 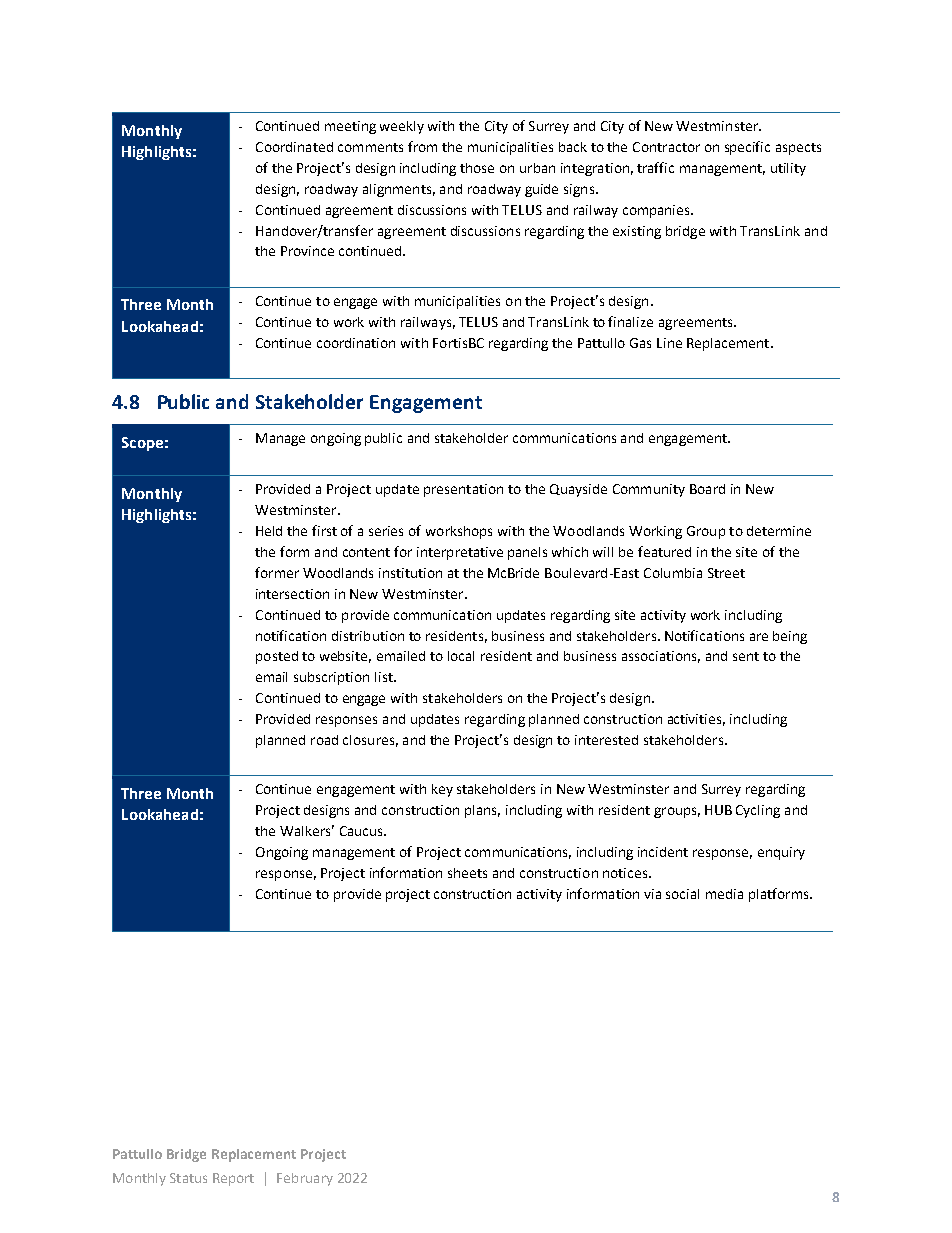 I want to click on local, so click(x=461, y=656).
